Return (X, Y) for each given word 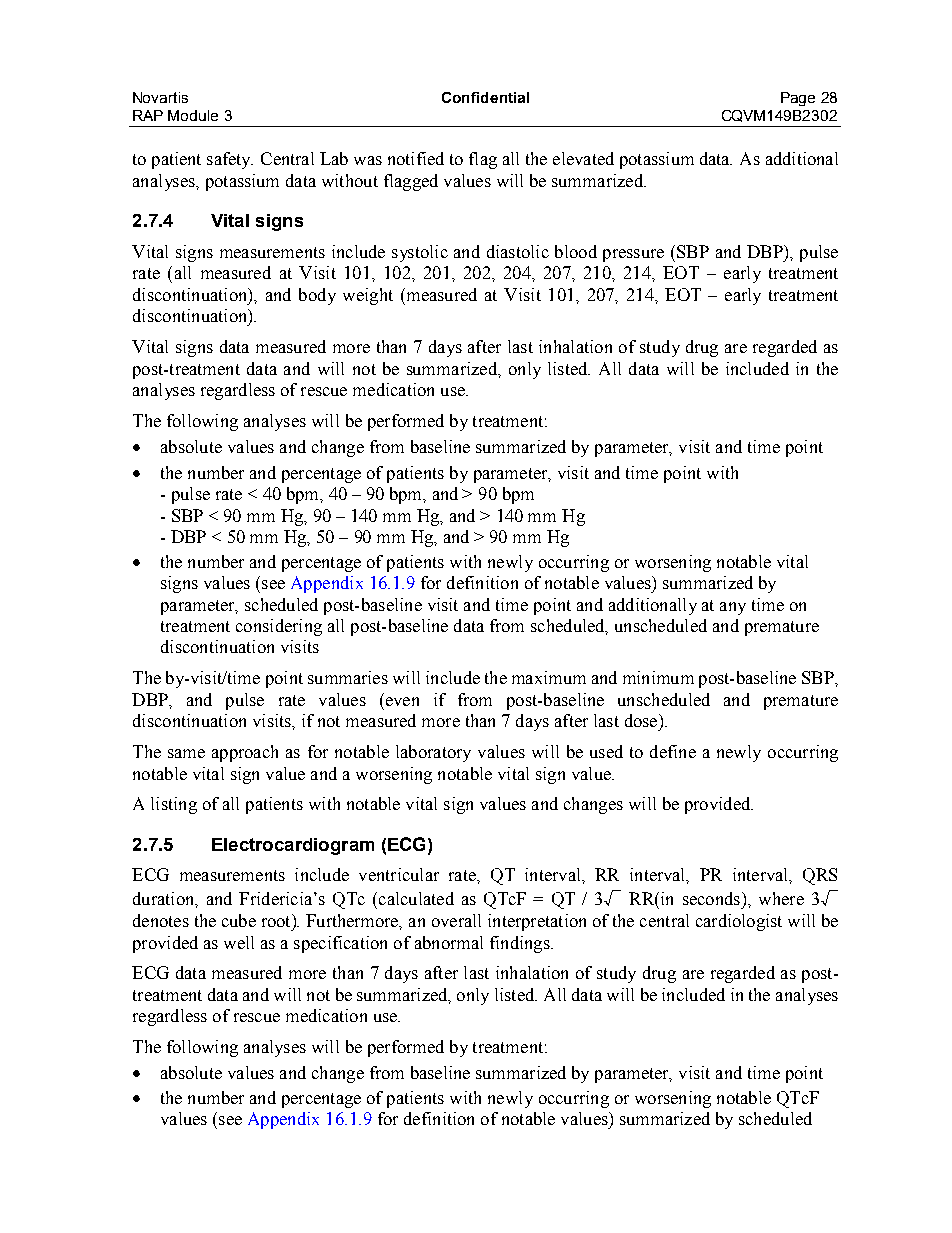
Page (798, 99)
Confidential (485, 97)
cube (239, 920)
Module (193, 115)
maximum (549, 677)
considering (279, 627)
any (733, 608)
